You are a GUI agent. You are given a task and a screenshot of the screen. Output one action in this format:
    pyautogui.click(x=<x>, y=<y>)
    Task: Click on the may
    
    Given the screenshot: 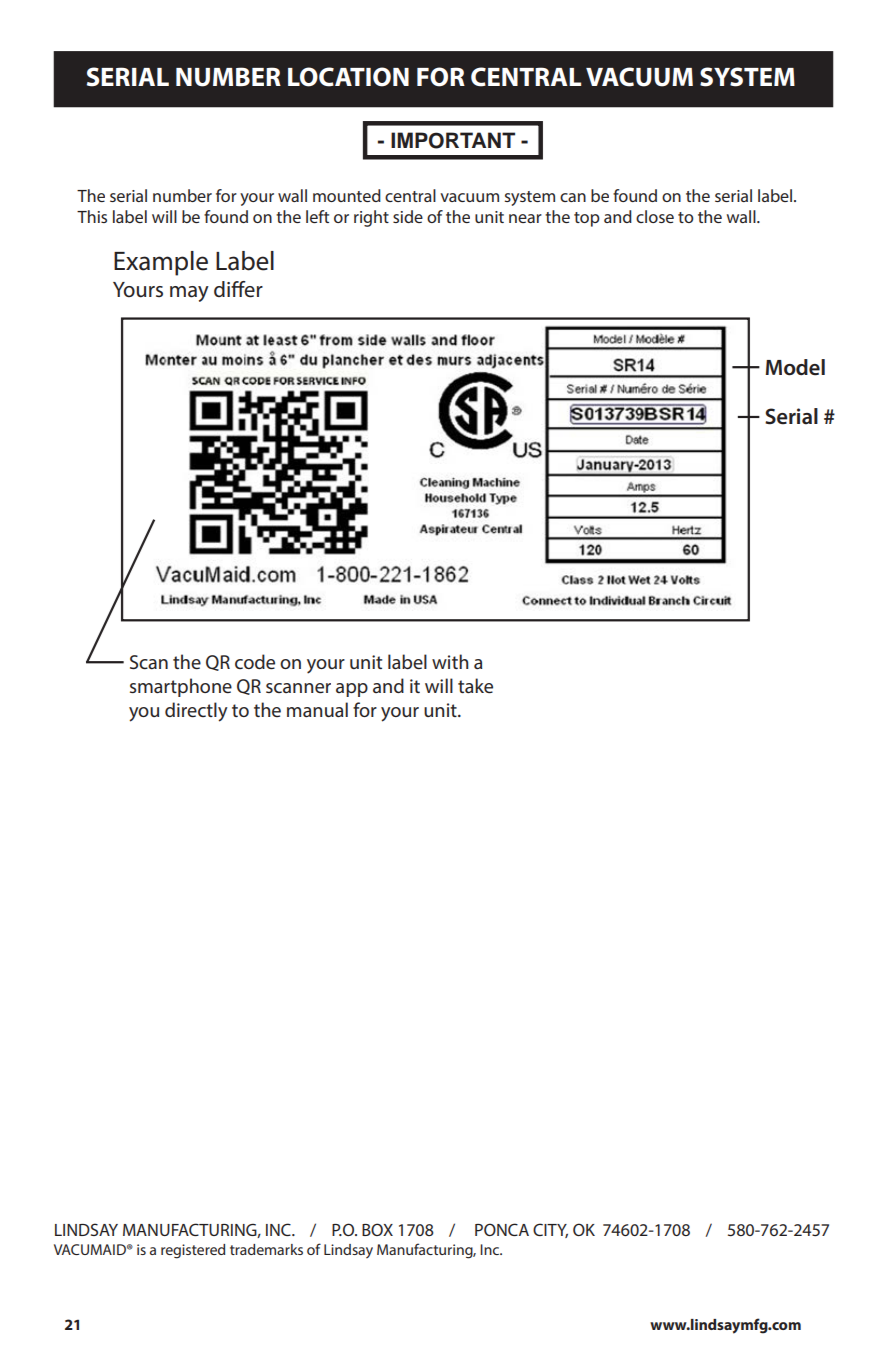 What is the action you would take?
    pyautogui.click(x=189, y=294)
